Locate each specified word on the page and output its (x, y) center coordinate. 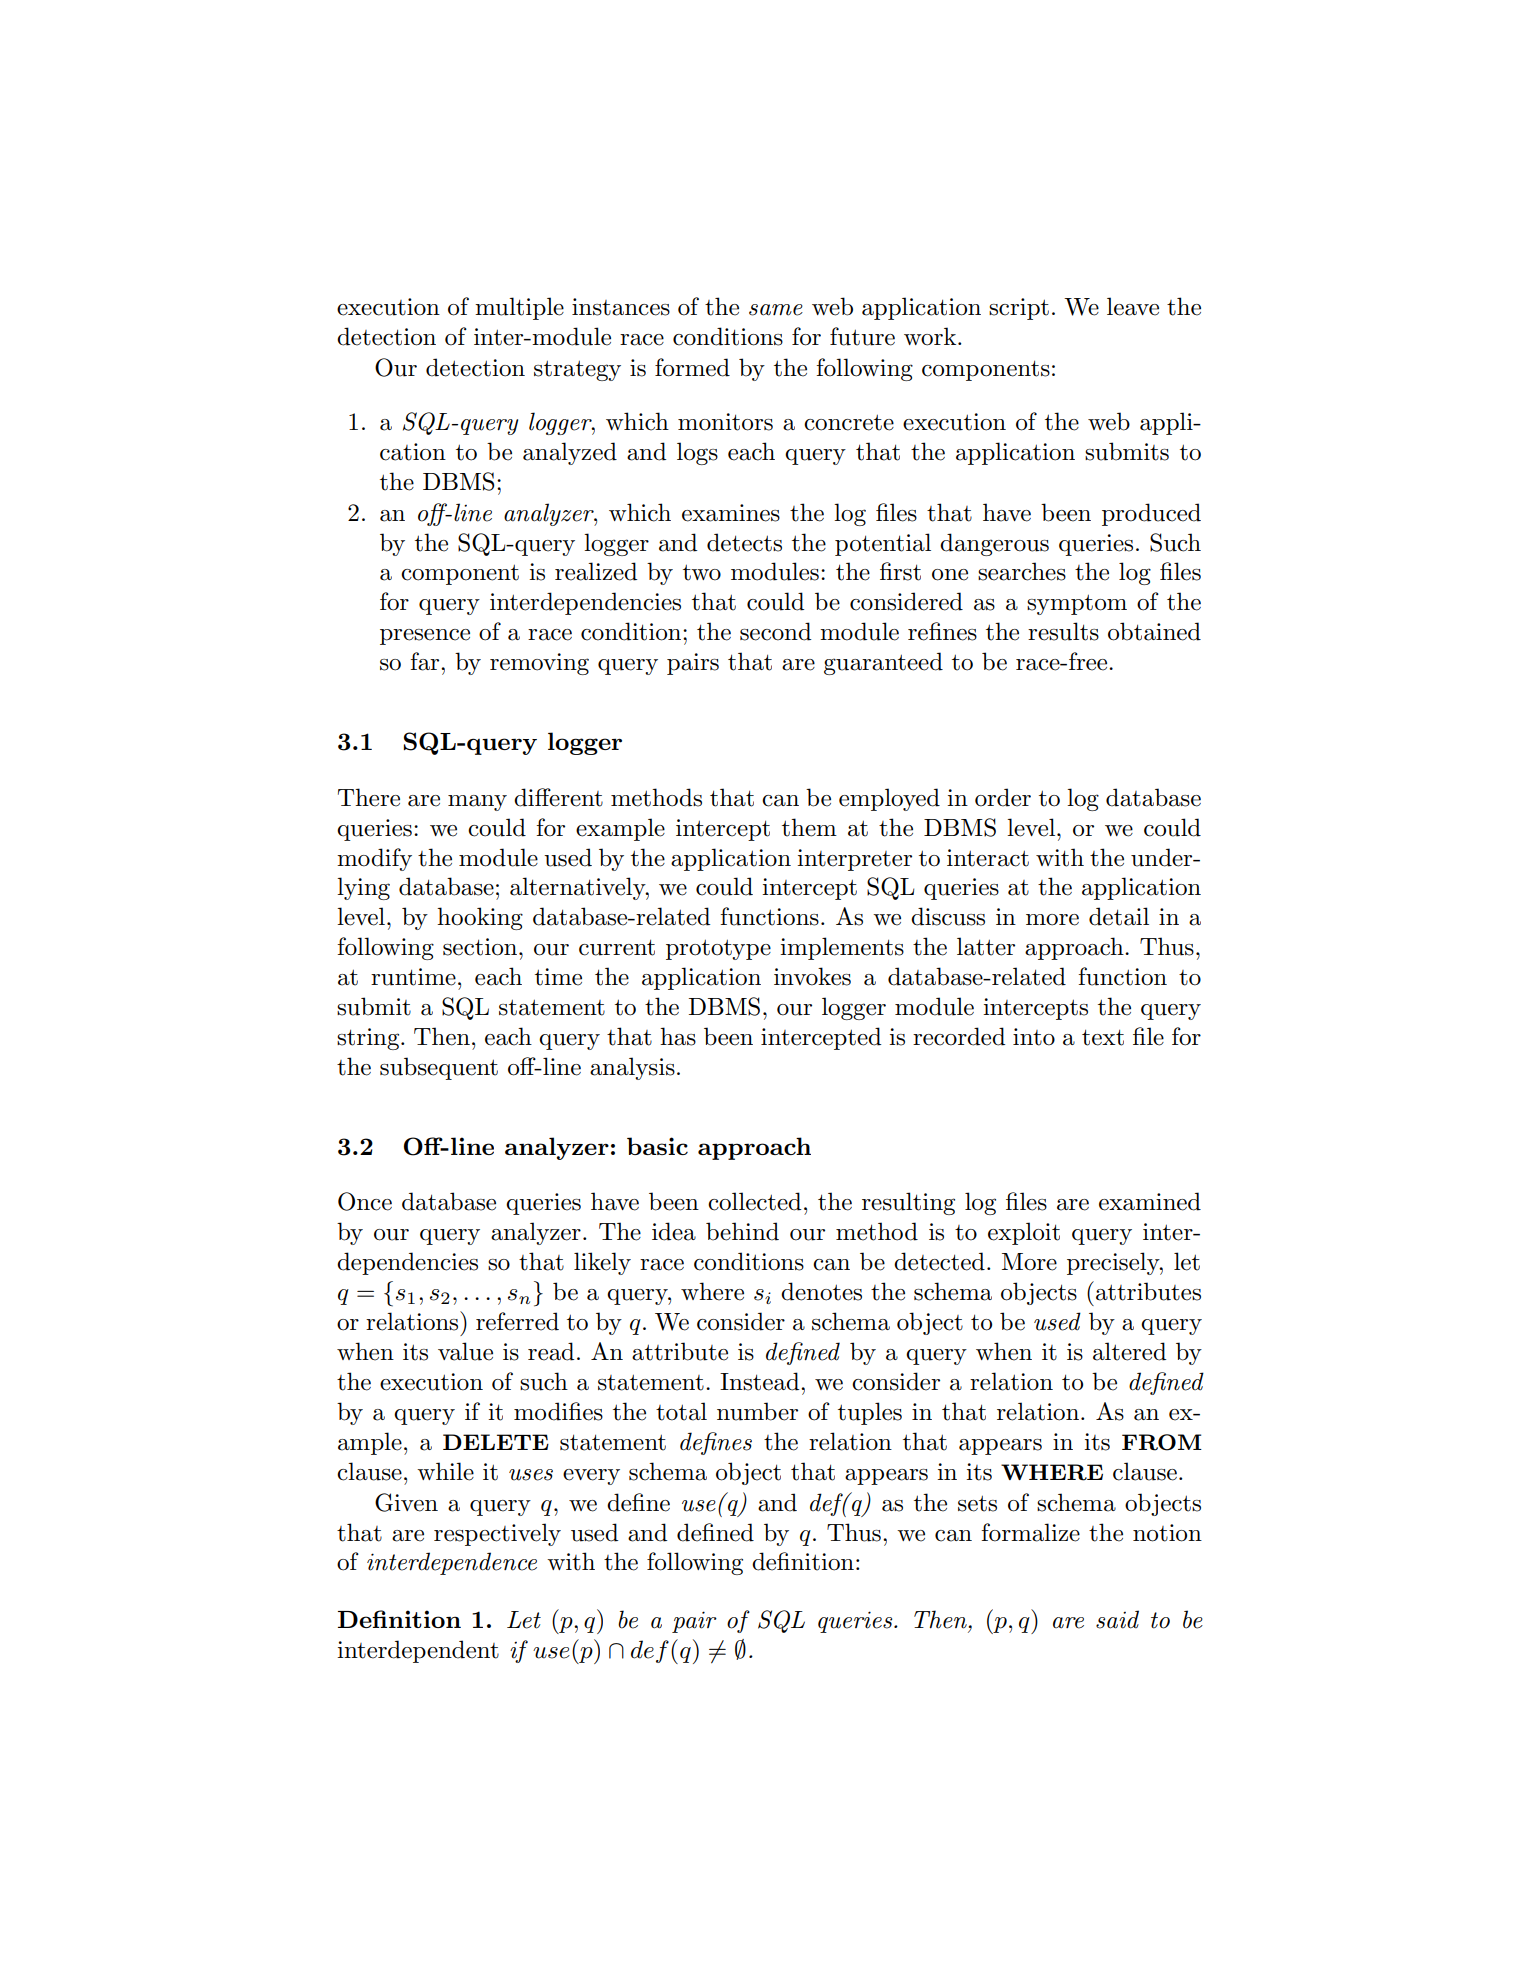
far (426, 661)
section (481, 947)
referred (517, 1321)
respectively (497, 1534)
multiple (519, 308)
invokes (812, 976)
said (1117, 1619)
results (1063, 631)
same (776, 310)
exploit (1024, 1233)
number (757, 1411)
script (1019, 309)
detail (1119, 916)
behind (742, 1231)
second (775, 631)
